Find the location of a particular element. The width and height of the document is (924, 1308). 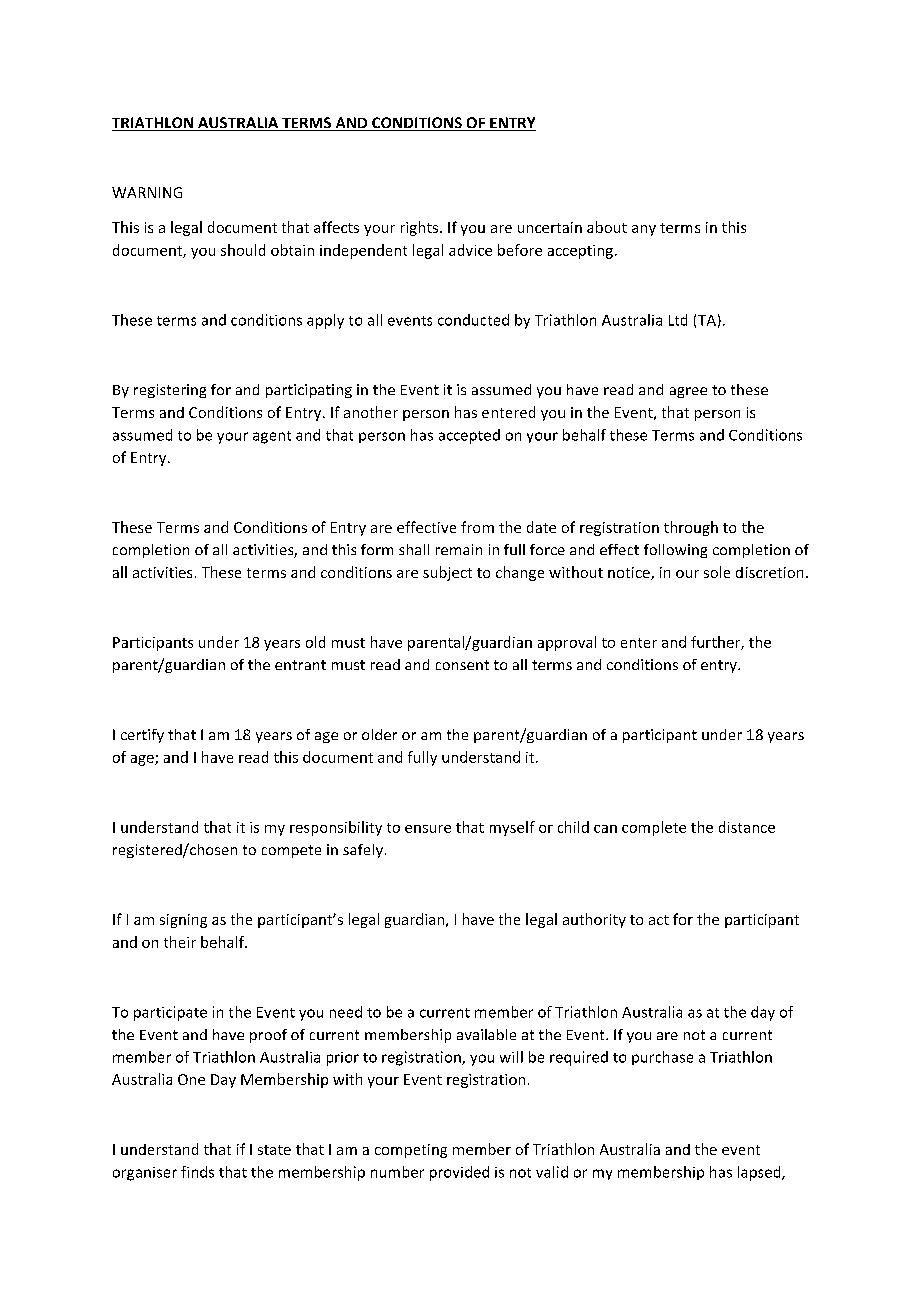

through is located at coordinates (691, 528).
